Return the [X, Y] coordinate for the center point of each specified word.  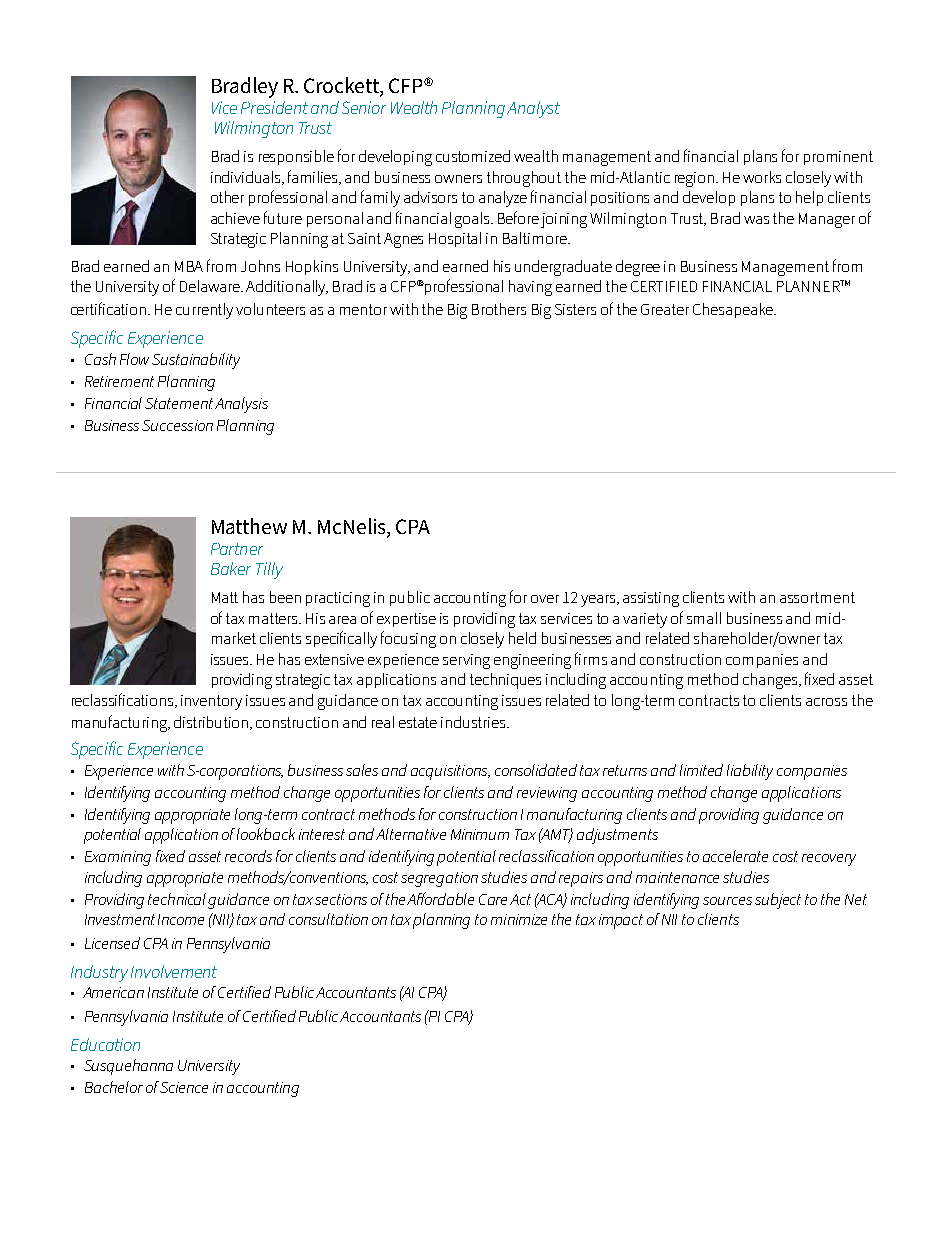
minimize [519, 919]
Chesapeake [734, 310]
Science [184, 1087]
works [762, 177]
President [274, 107]
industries [474, 722]
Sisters [575, 309]
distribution [212, 723]
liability [750, 772]
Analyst [533, 109]
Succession [177, 425]
